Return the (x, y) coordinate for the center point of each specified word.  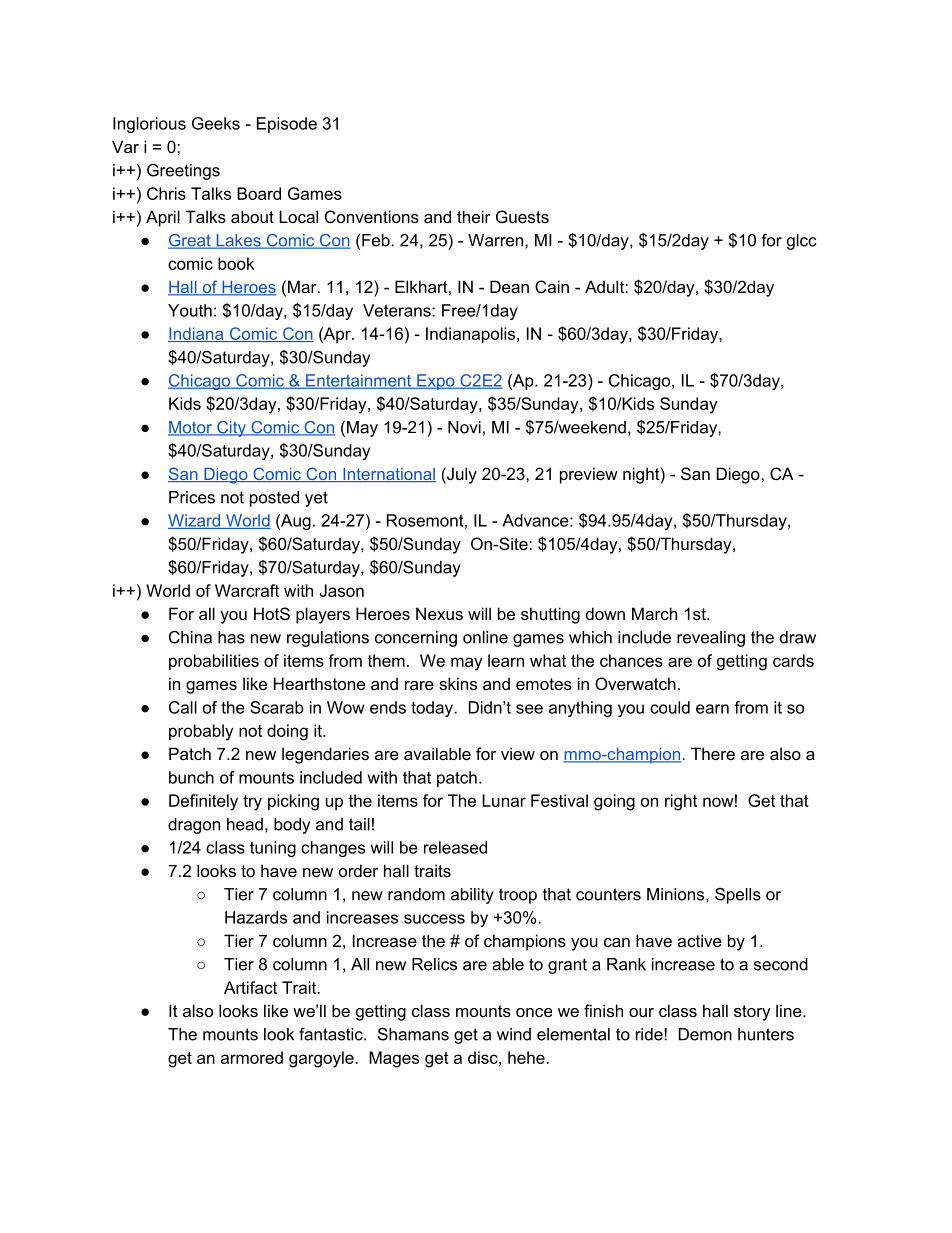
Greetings (183, 171)
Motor (191, 428)
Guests (522, 216)
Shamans (413, 1034)
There (713, 753)
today (433, 709)
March (654, 613)
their (474, 216)
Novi (464, 427)
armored (252, 1057)
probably (201, 732)
